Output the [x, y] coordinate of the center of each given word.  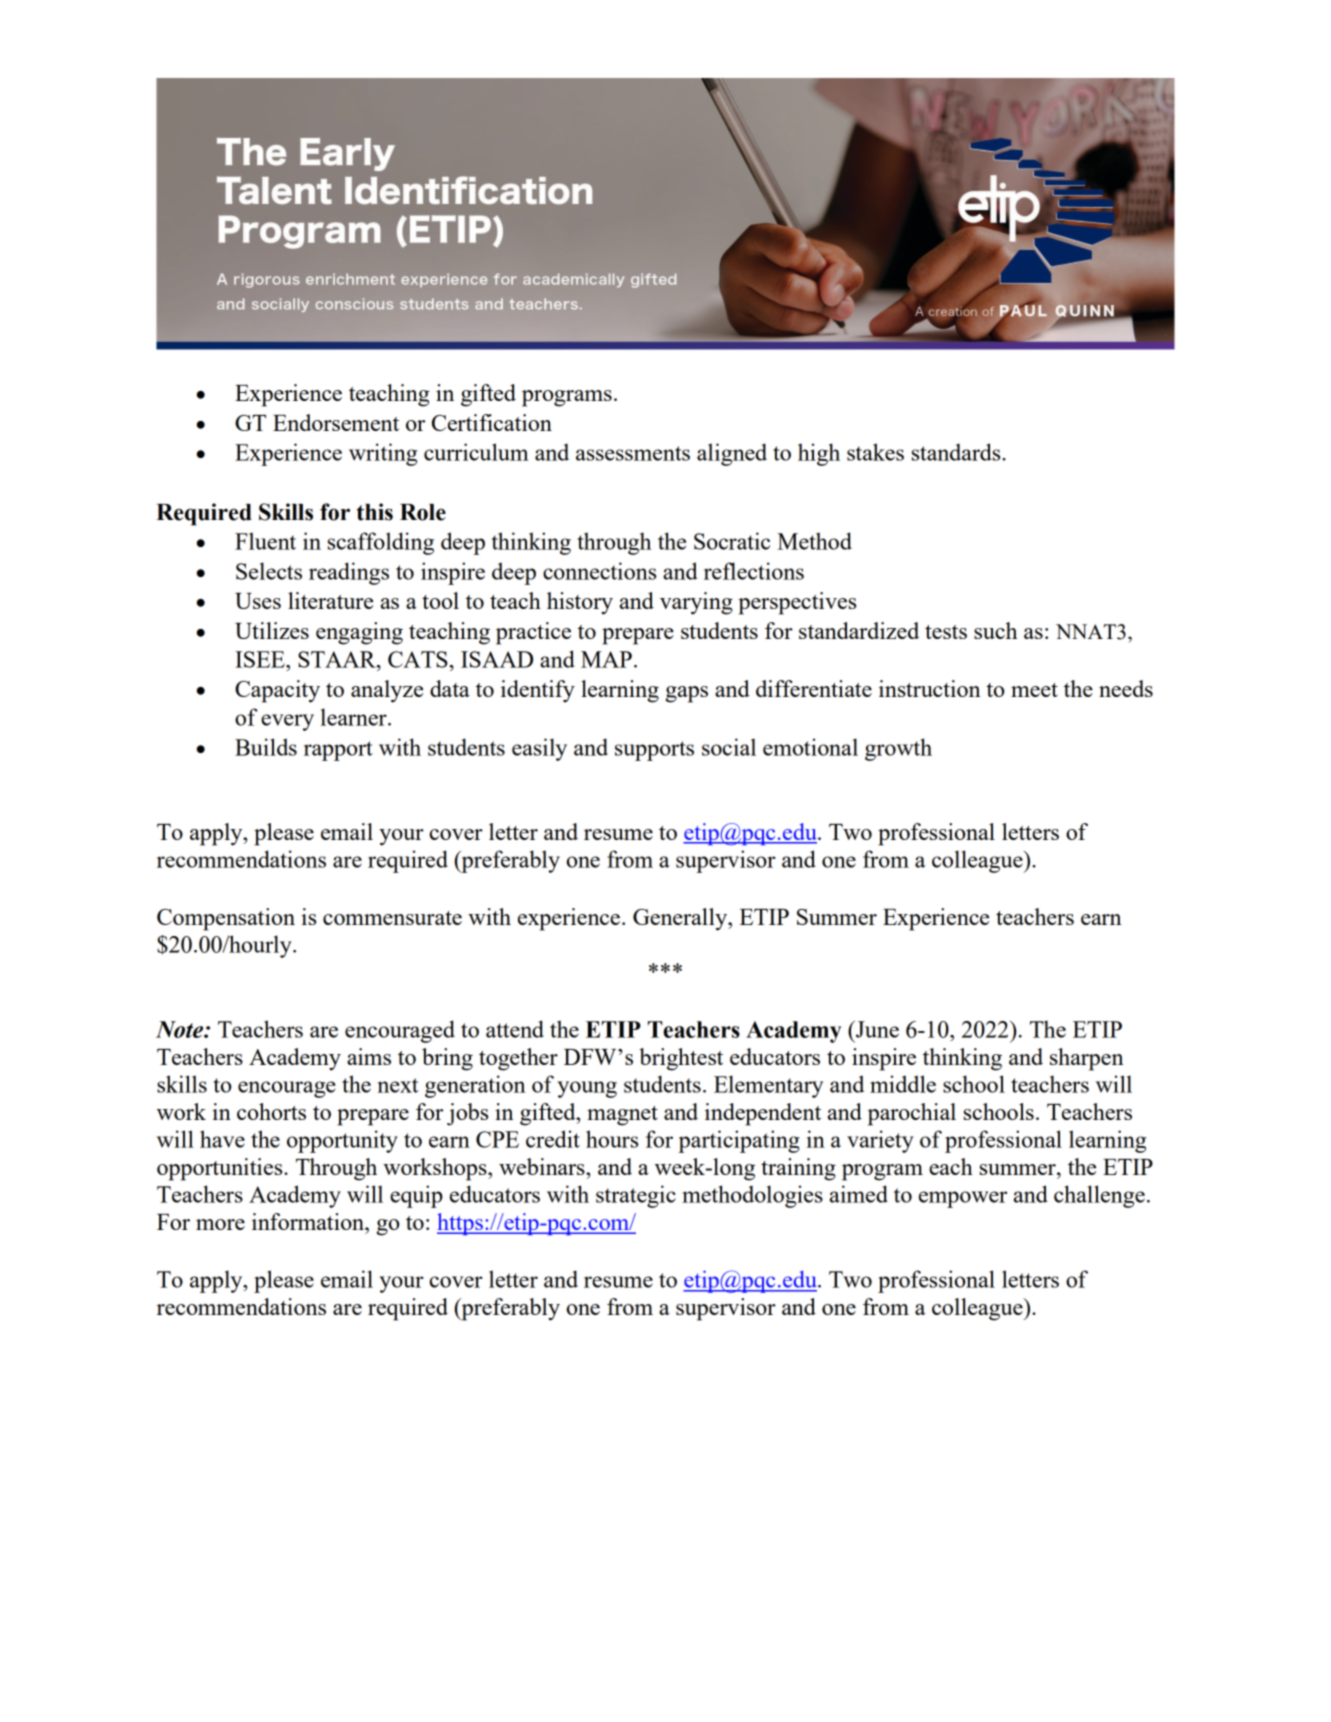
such [995, 630]
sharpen [1087, 1059]
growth [898, 749]
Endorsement [336, 422]
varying [696, 603]
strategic [636, 1196]
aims [369, 1056]
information [309, 1221]
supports [654, 751]
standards [957, 452]
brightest [681, 1059]
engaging [359, 633]
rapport [338, 751]
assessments [633, 453]
